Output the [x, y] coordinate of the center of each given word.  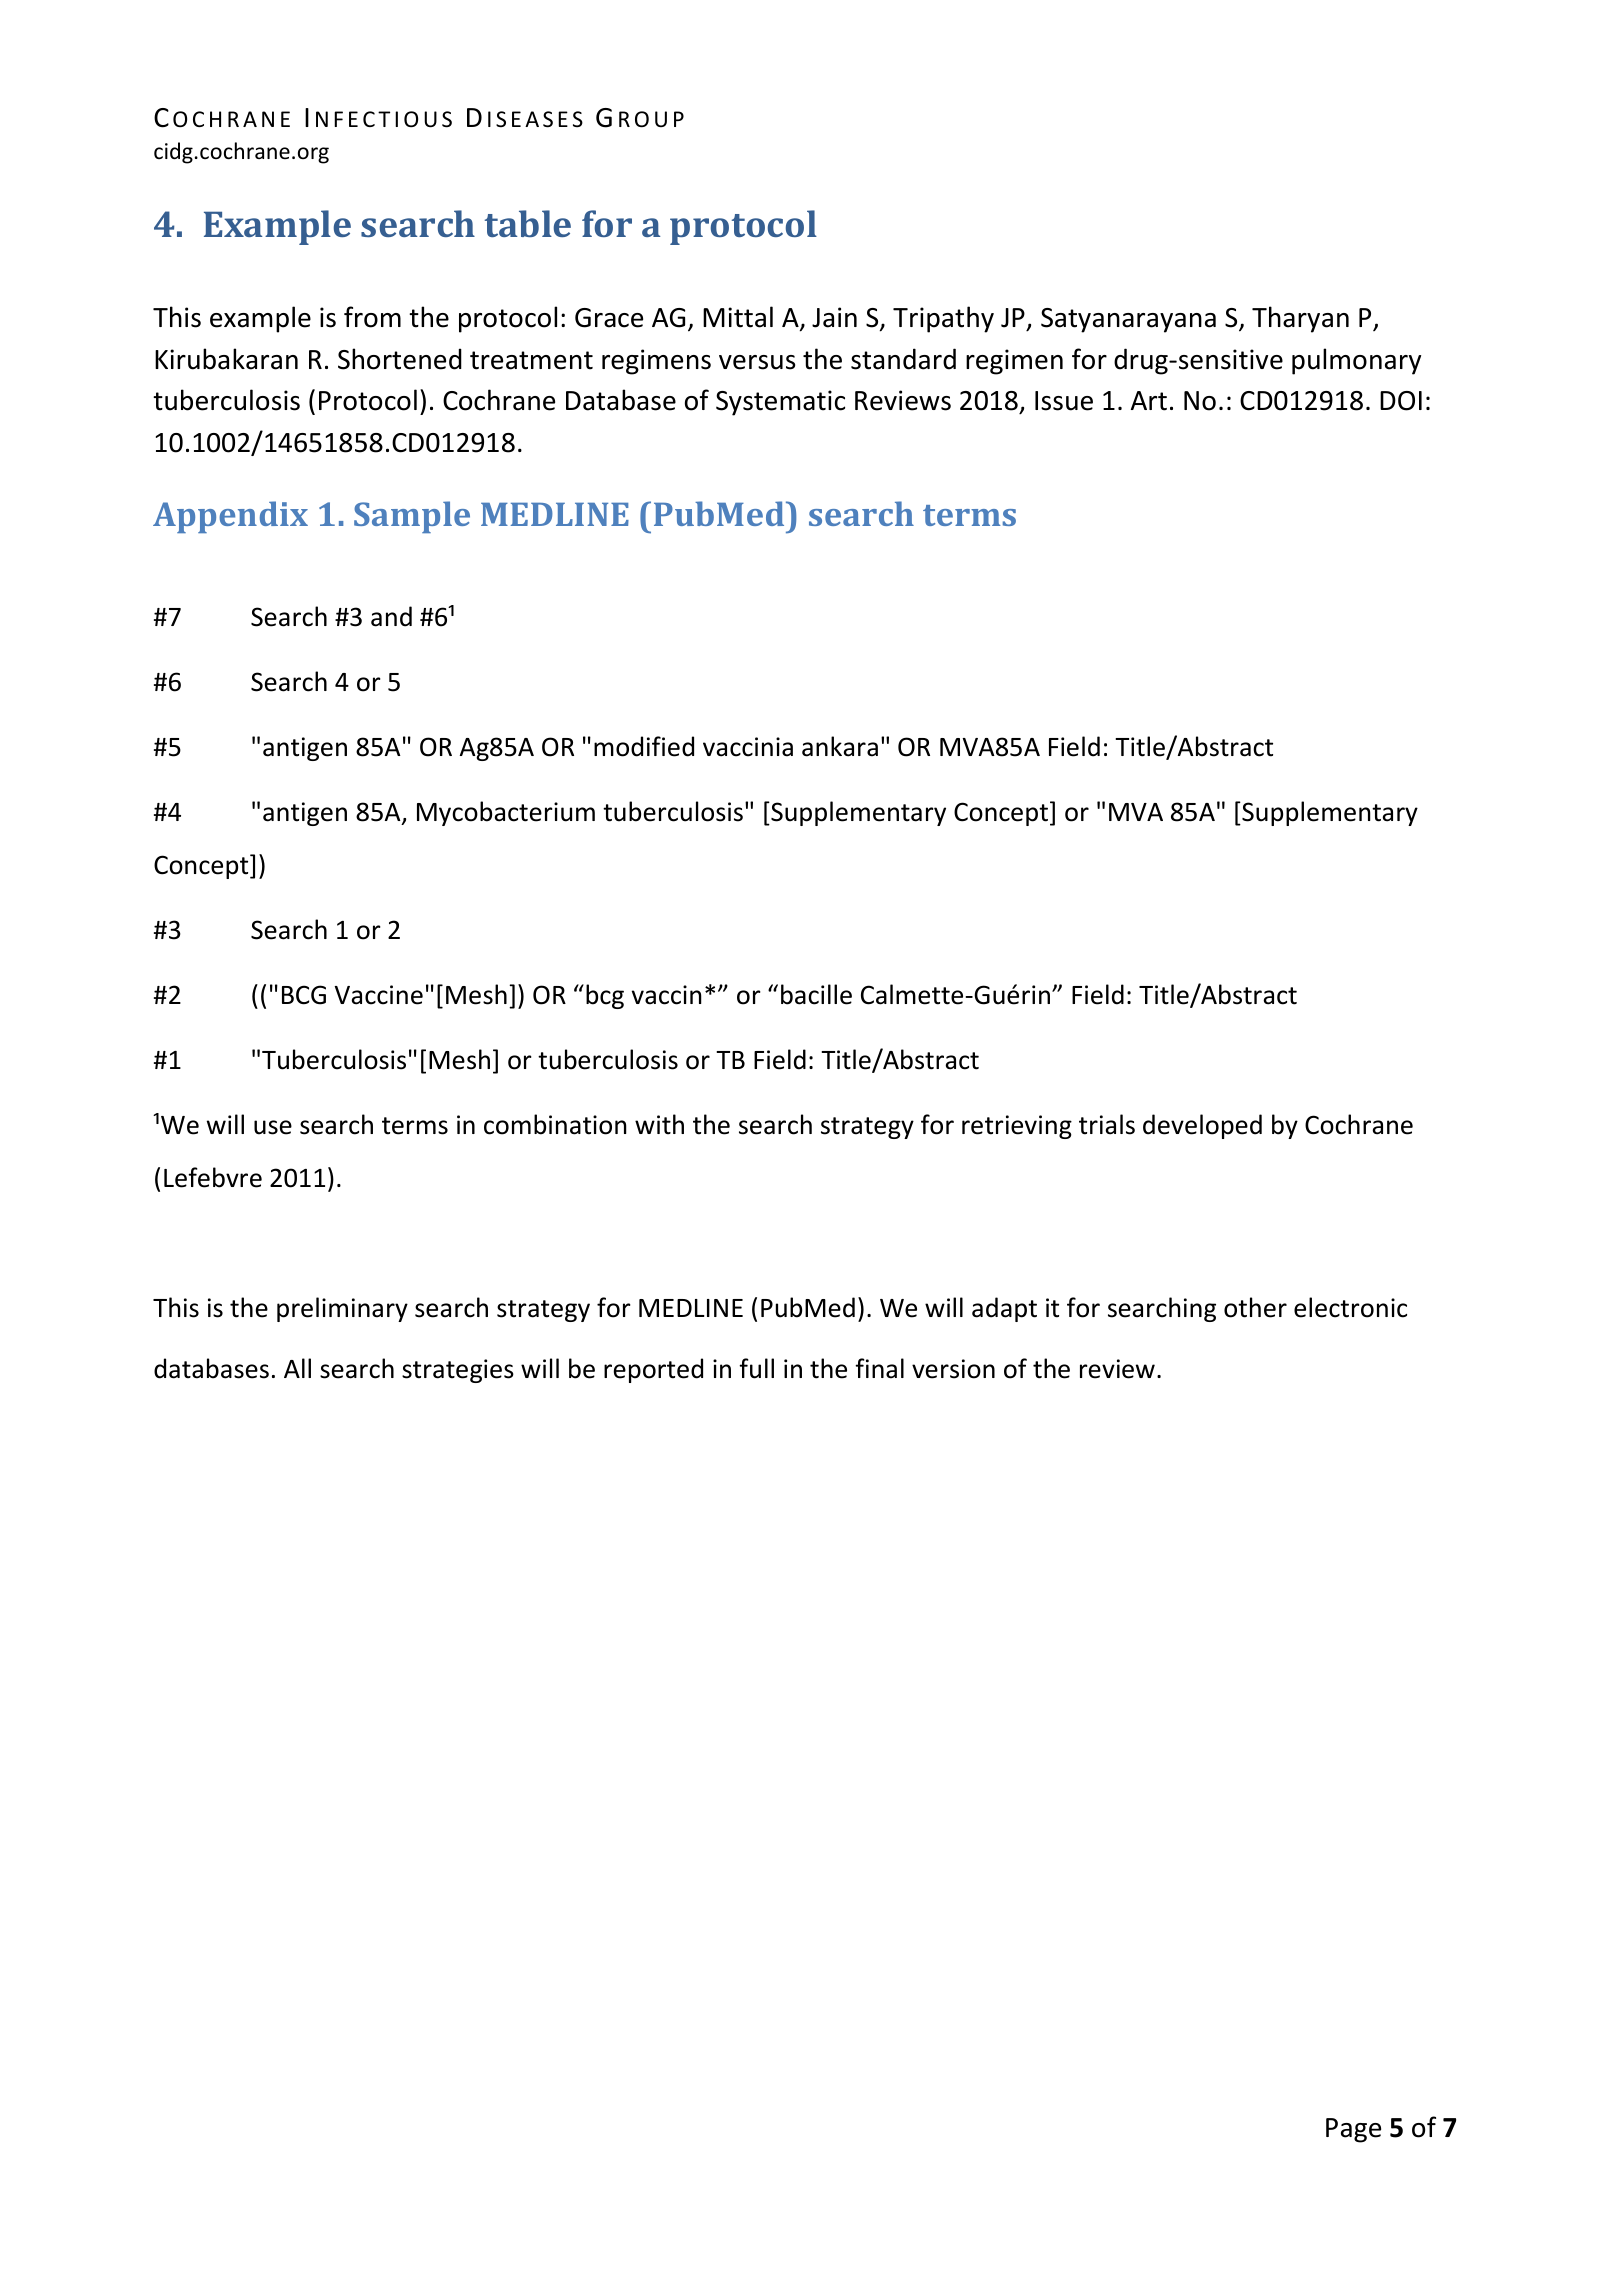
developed [1202, 1126]
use [273, 1127]
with [659, 1124]
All [297, 1368]
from [372, 317]
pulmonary [1356, 361]
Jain [834, 317]
